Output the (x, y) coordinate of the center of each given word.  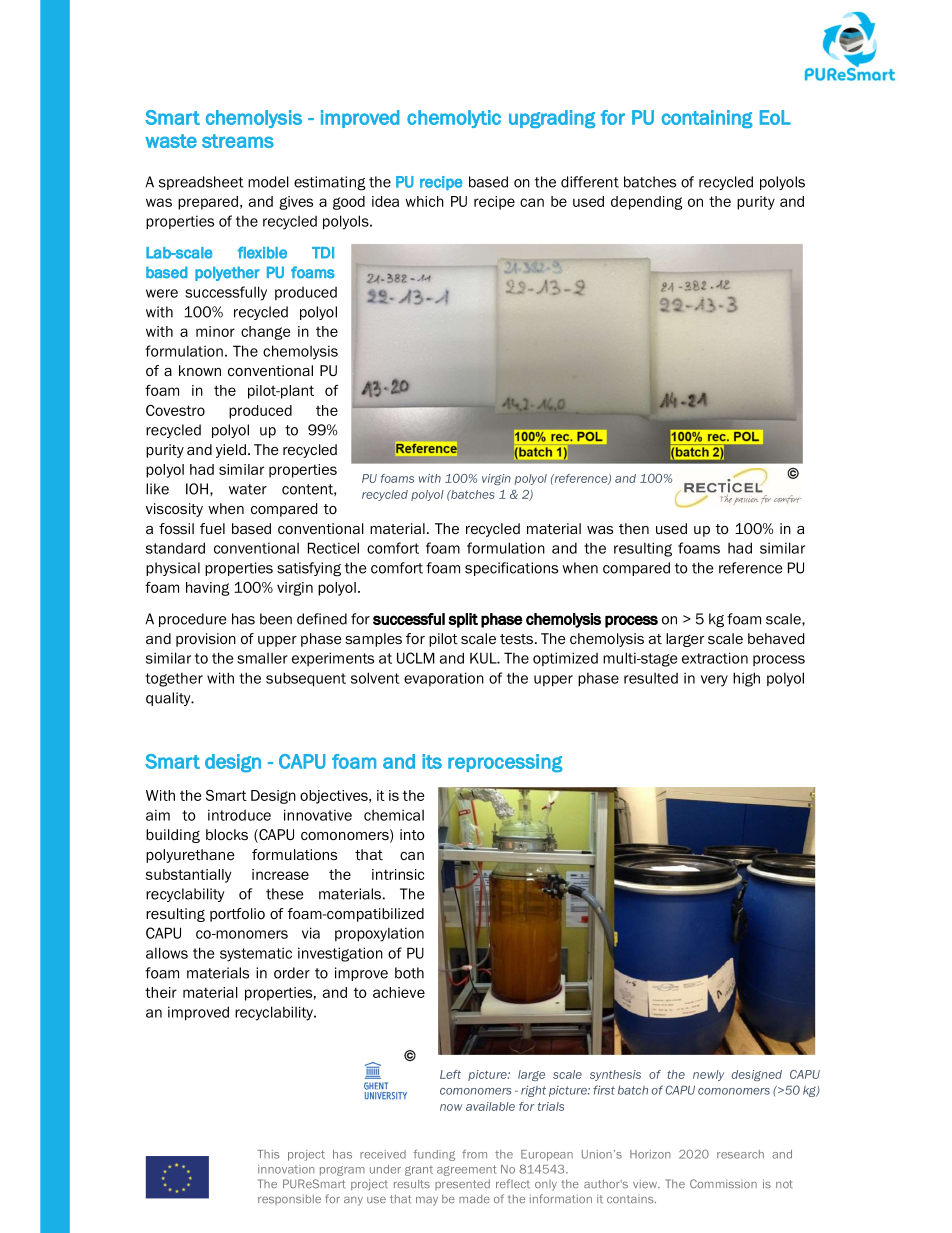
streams (238, 141)
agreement (467, 1170)
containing (707, 119)
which (424, 201)
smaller (262, 658)
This (268, 1154)
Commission (723, 1184)
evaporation (444, 679)
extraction (715, 658)
